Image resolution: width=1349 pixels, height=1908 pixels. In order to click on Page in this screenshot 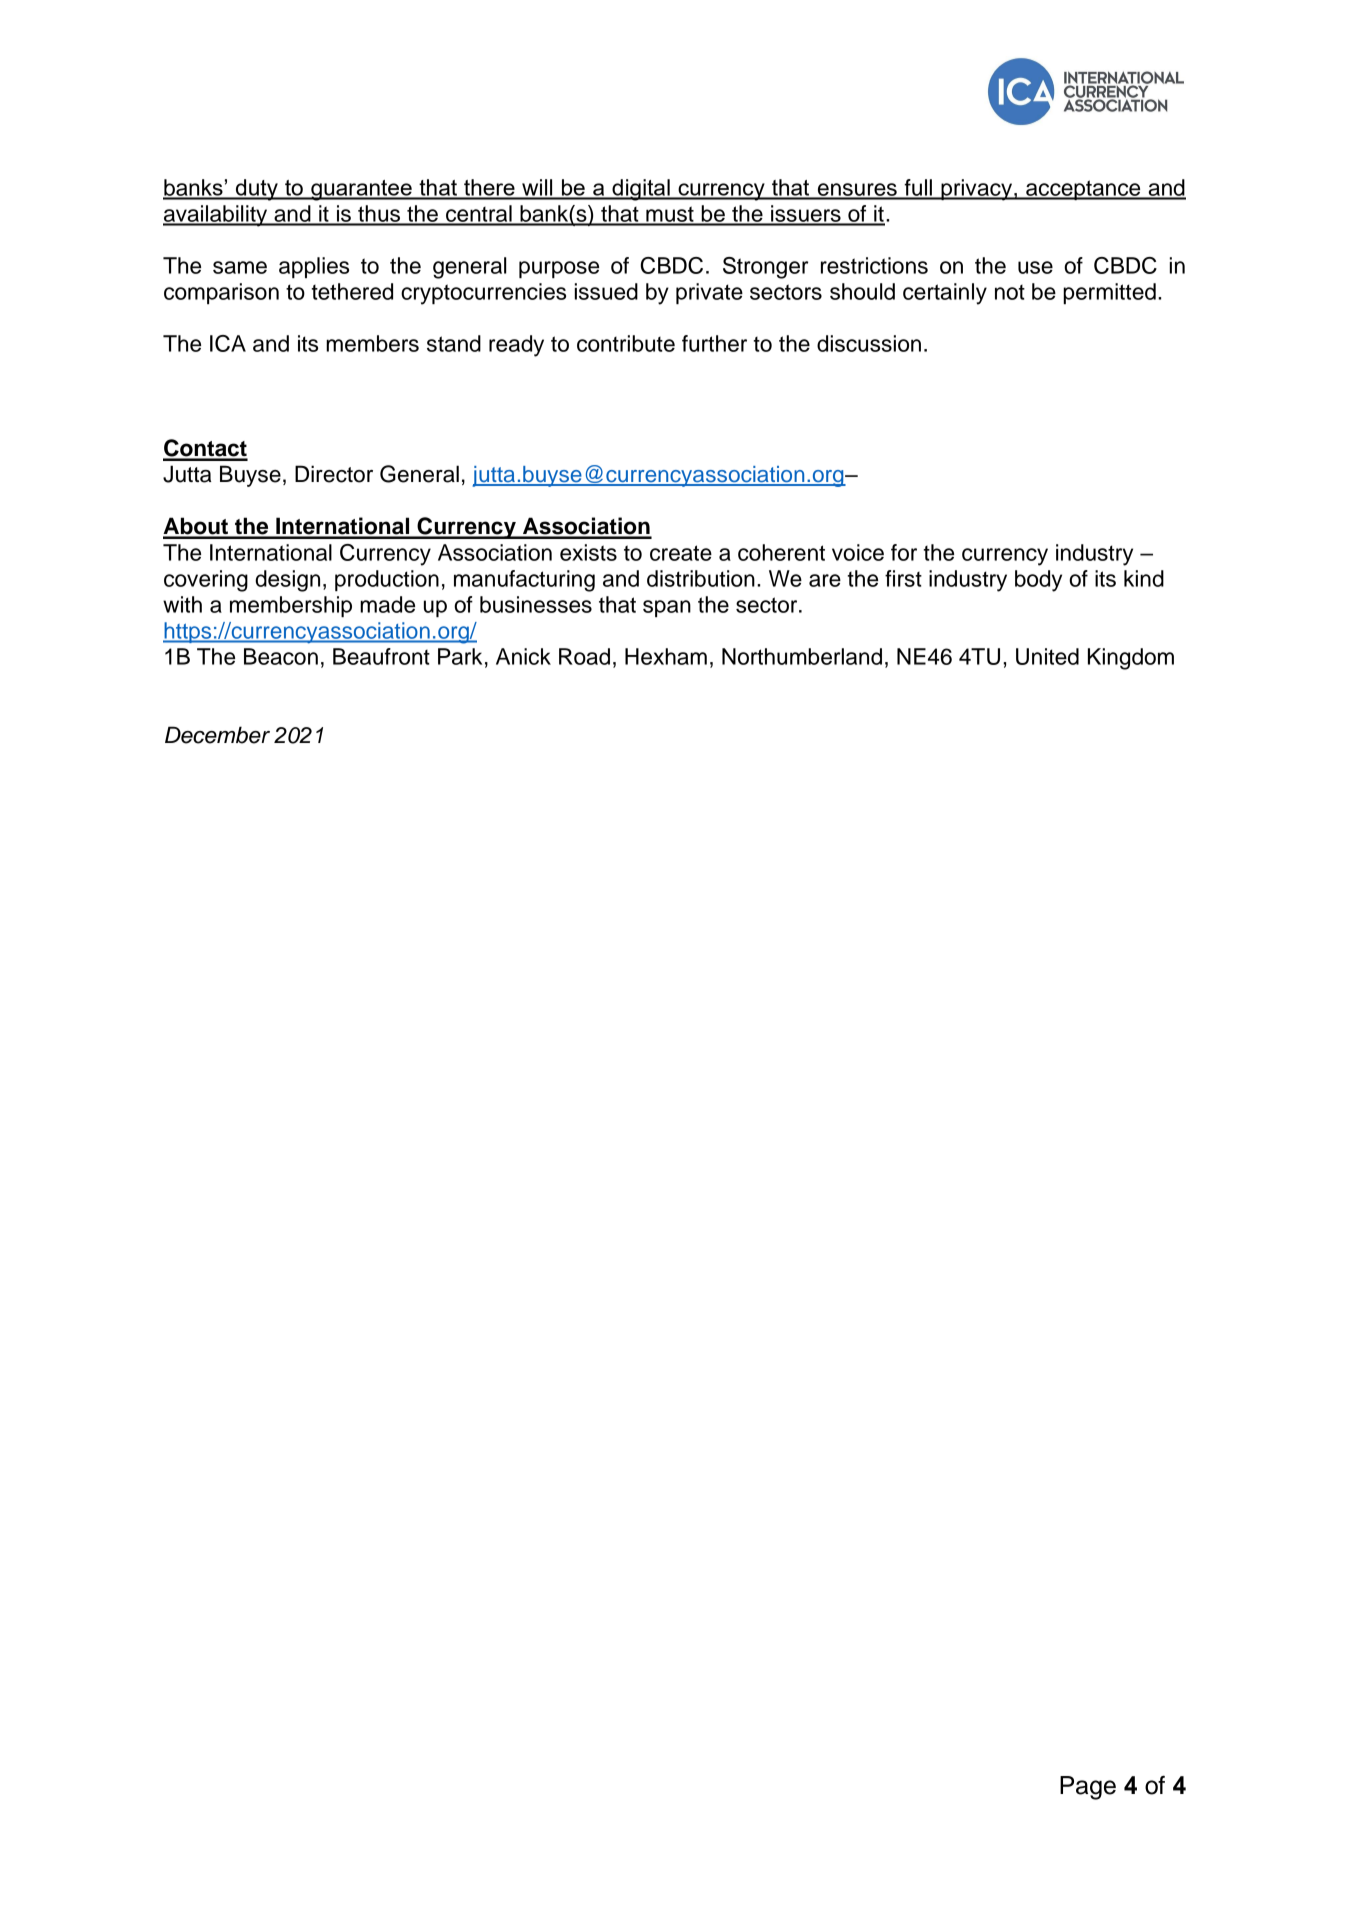, I will do `click(1088, 1788)`.
